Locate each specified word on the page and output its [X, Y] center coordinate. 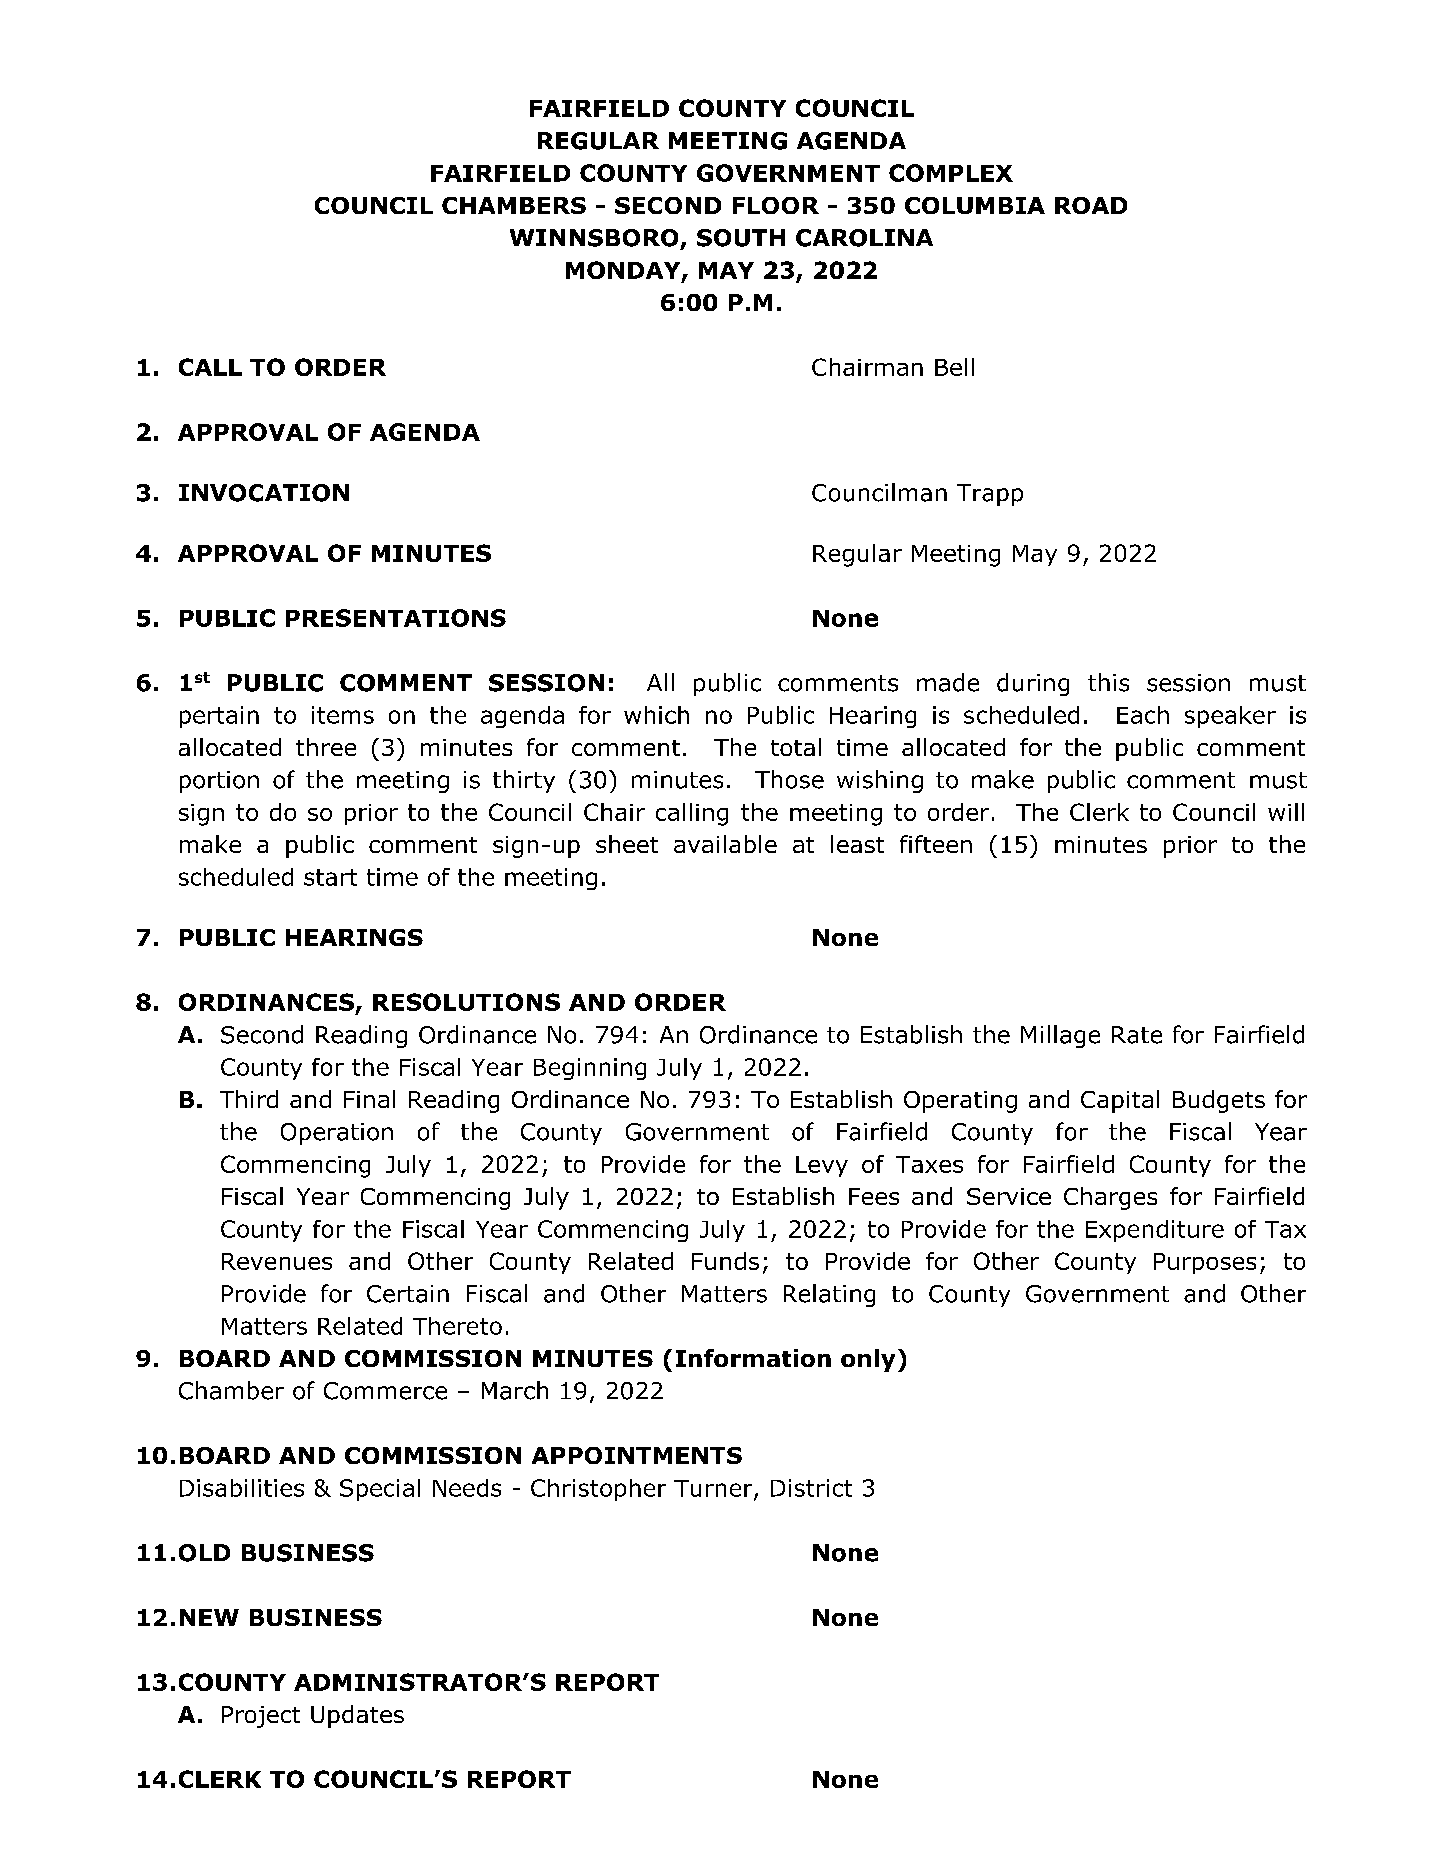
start [330, 877]
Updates [357, 1716]
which [656, 715]
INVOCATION [264, 493]
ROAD [1091, 205]
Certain [408, 1294]
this [1108, 682]
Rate [1137, 1035]
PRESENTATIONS [396, 618]
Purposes [1205, 1263]
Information [753, 1358]
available [725, 844]
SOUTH [741, 238]
